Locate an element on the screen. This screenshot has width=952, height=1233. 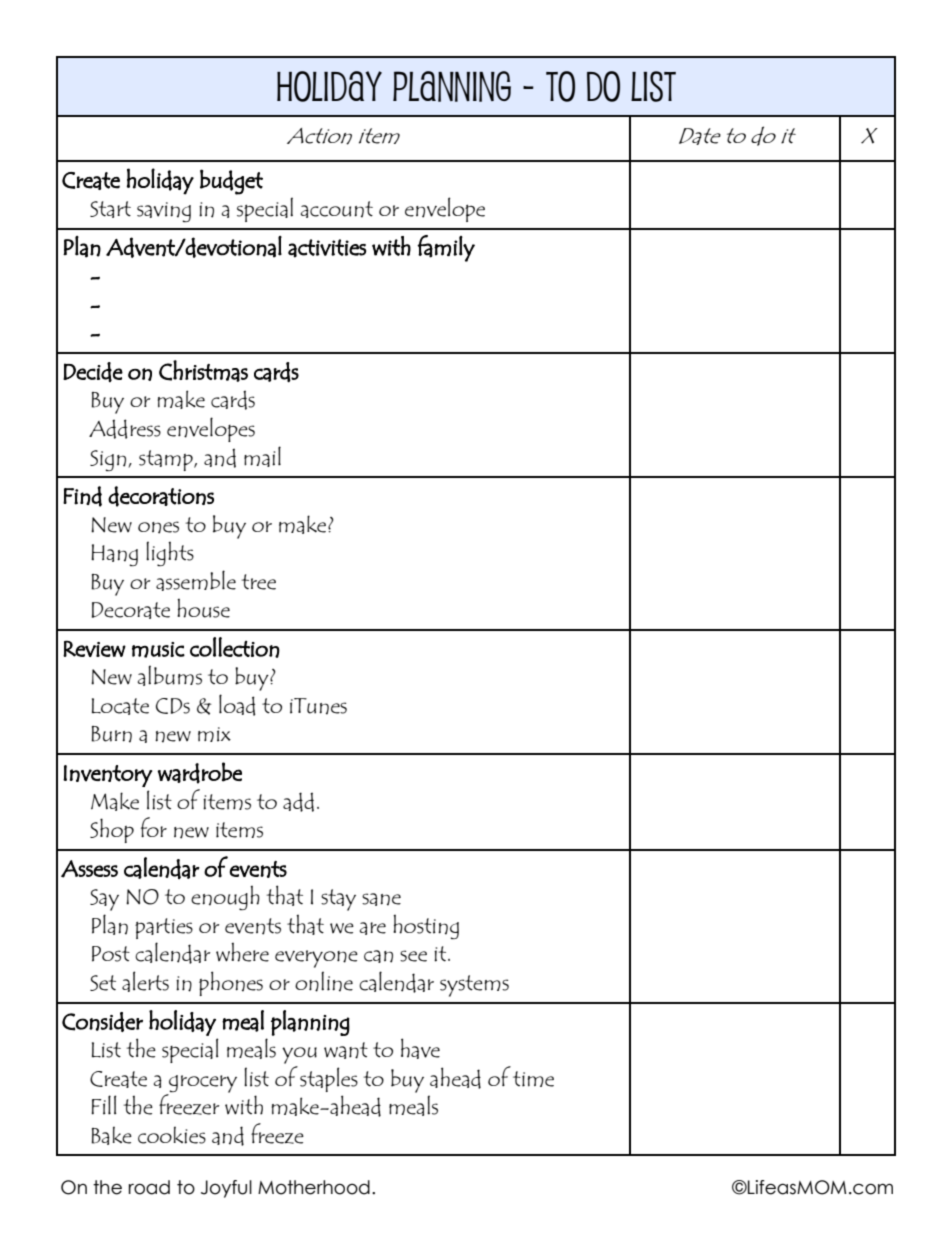
Start is located at coordinates (110, 209).
